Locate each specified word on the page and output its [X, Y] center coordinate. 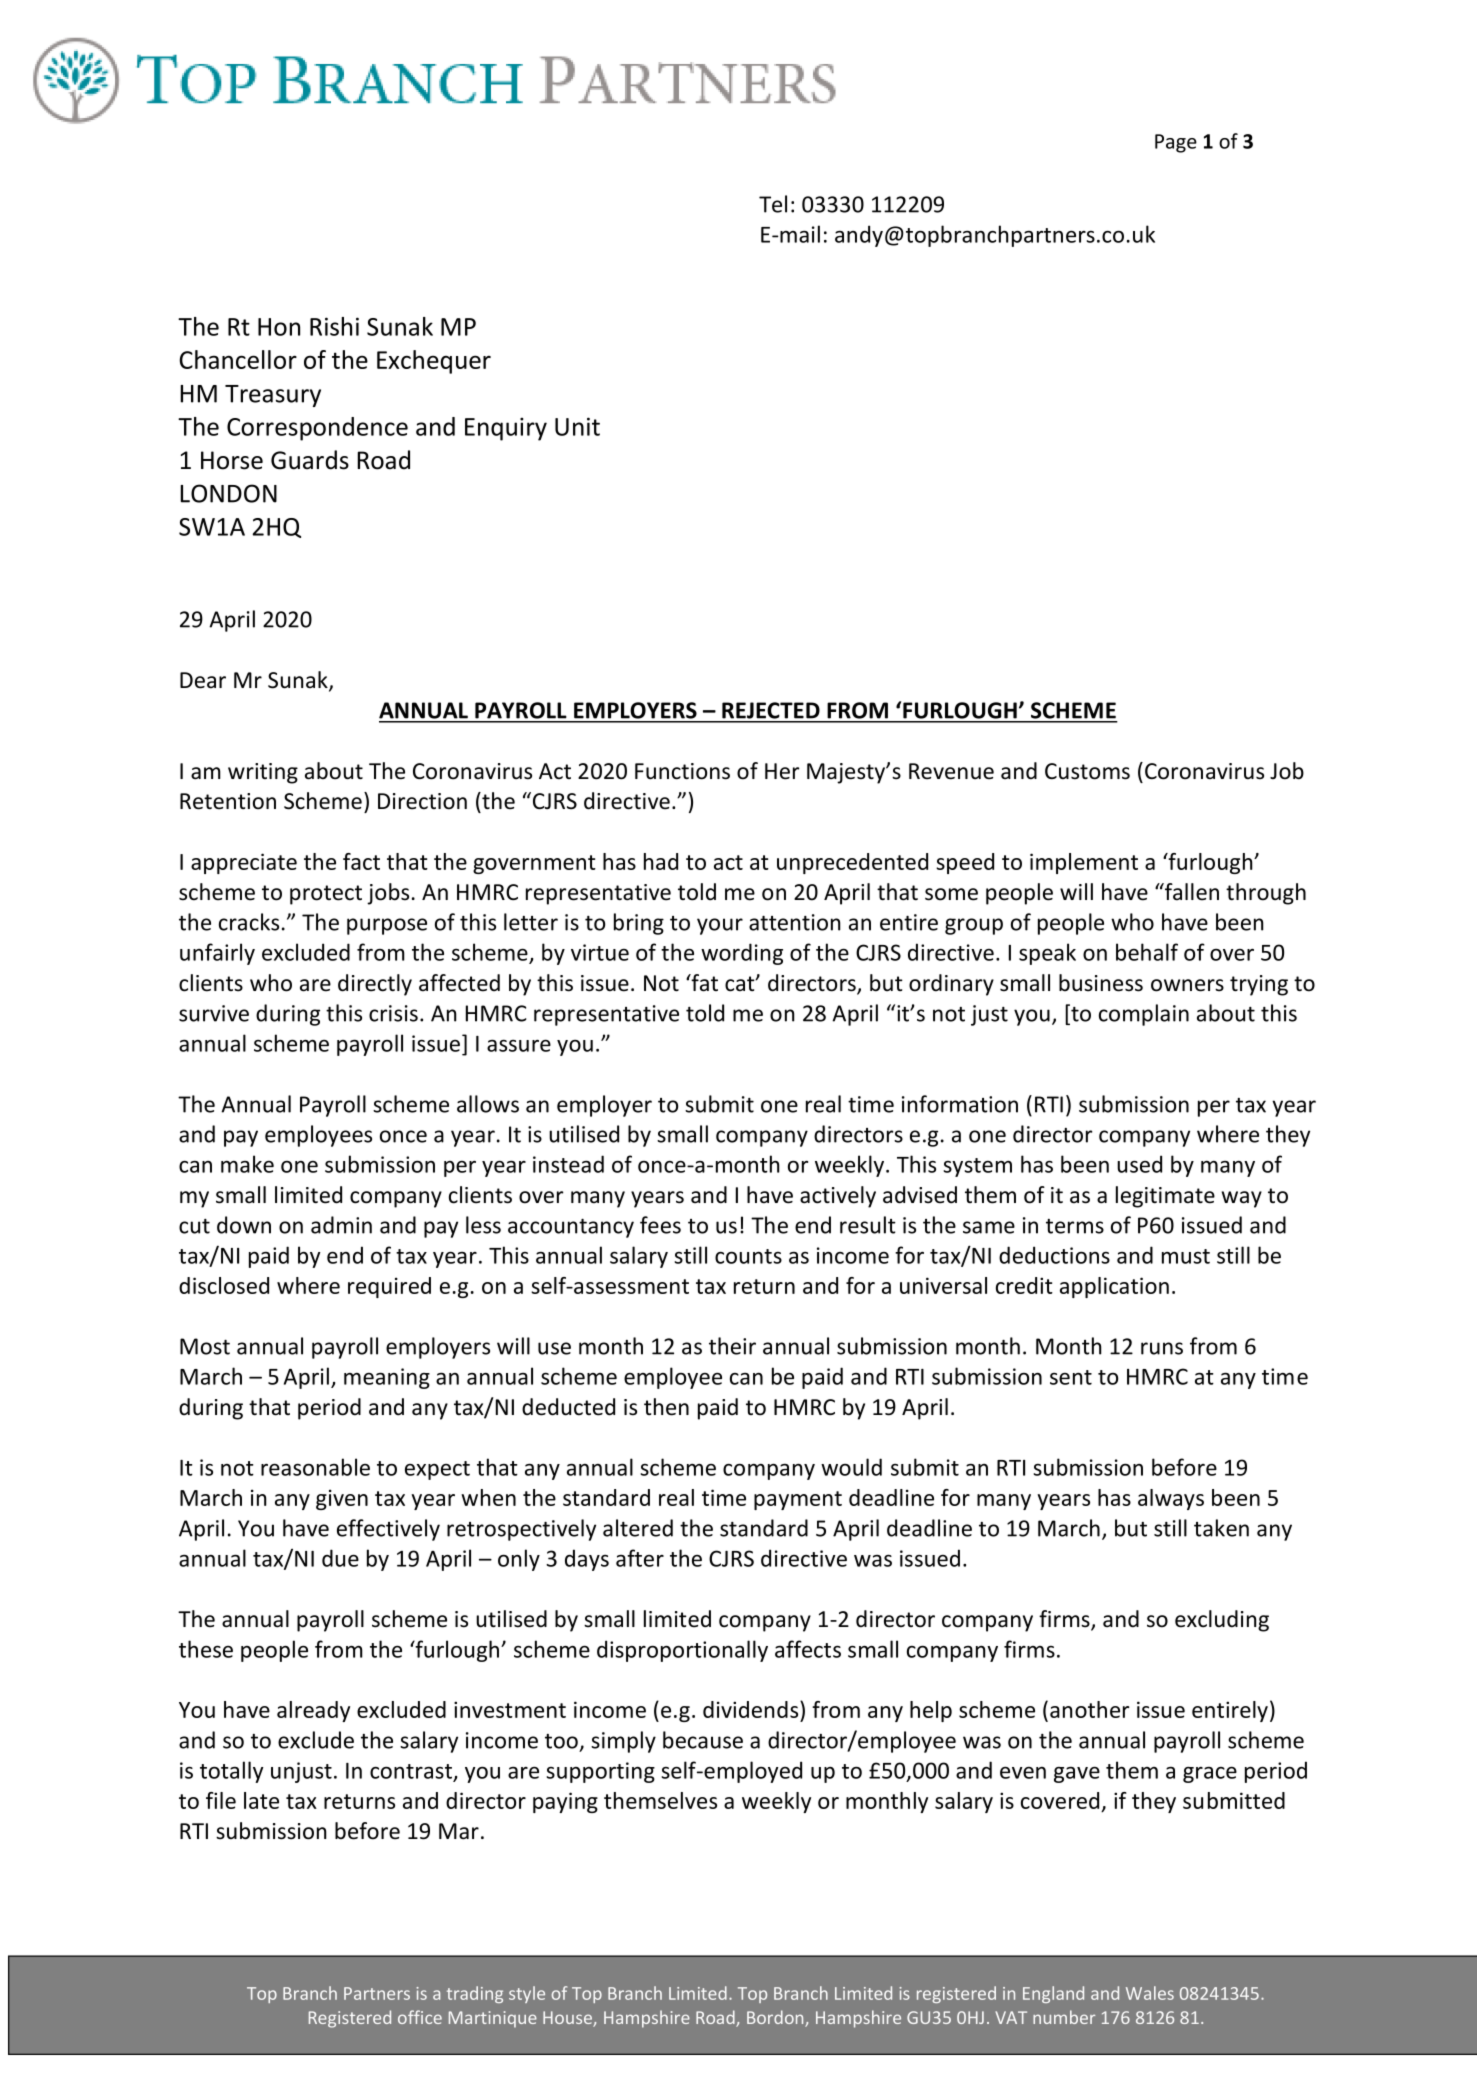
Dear [203, 680]
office [420, 2017]
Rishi [334, 326]
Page [1176, 143]
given [342, 1499]
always [1171, 1499]
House [568, 2019]
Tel [773, 204]
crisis [393, 1013]
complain [1144, 1015]
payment [798, 1500]
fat [703, 983]
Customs [1087, 771]
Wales [1150, 1993]
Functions [682, 771]
